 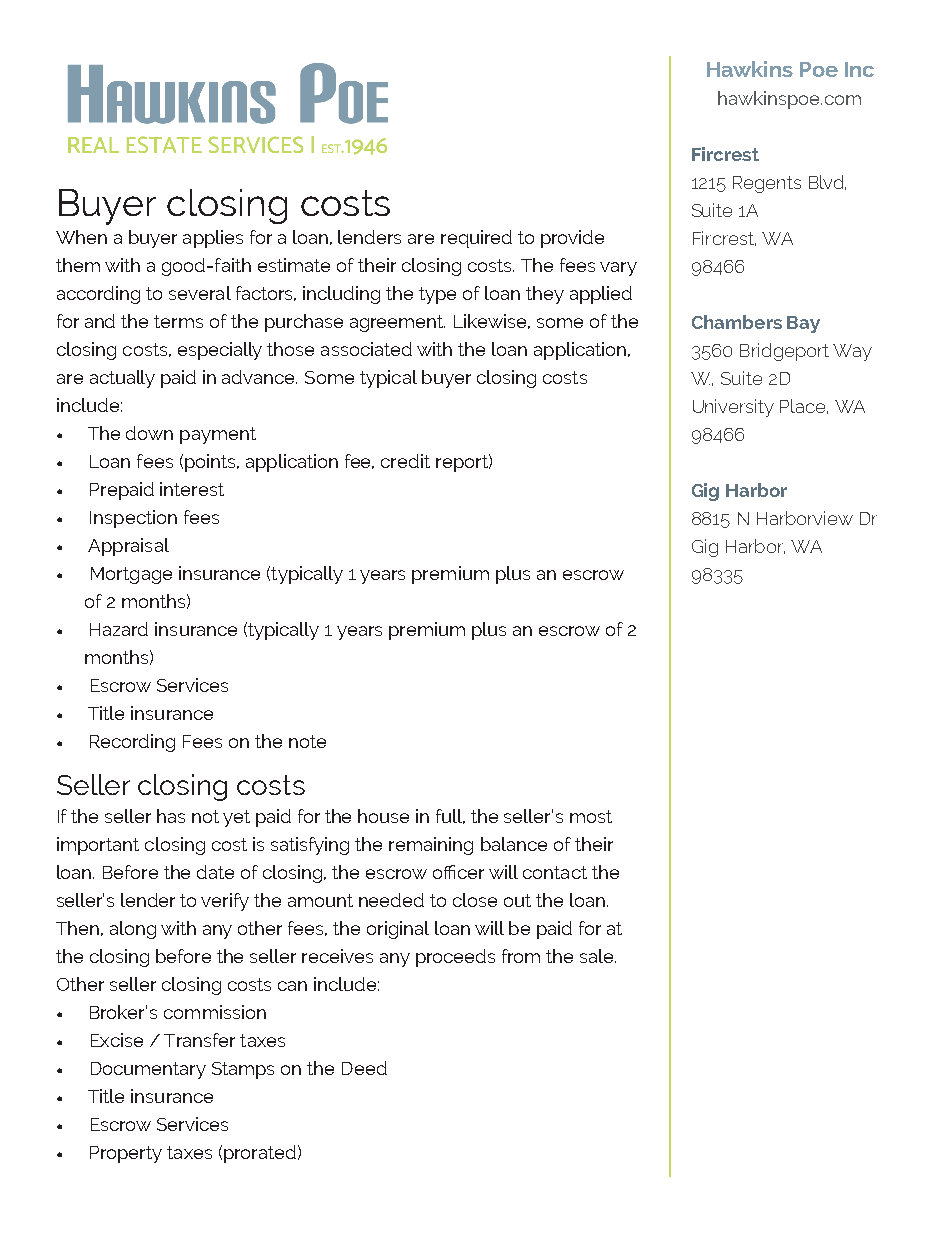 What do you see at coordinates (591, 816) in the screenshot?
I see `most` at bounding box center [591, 816].
